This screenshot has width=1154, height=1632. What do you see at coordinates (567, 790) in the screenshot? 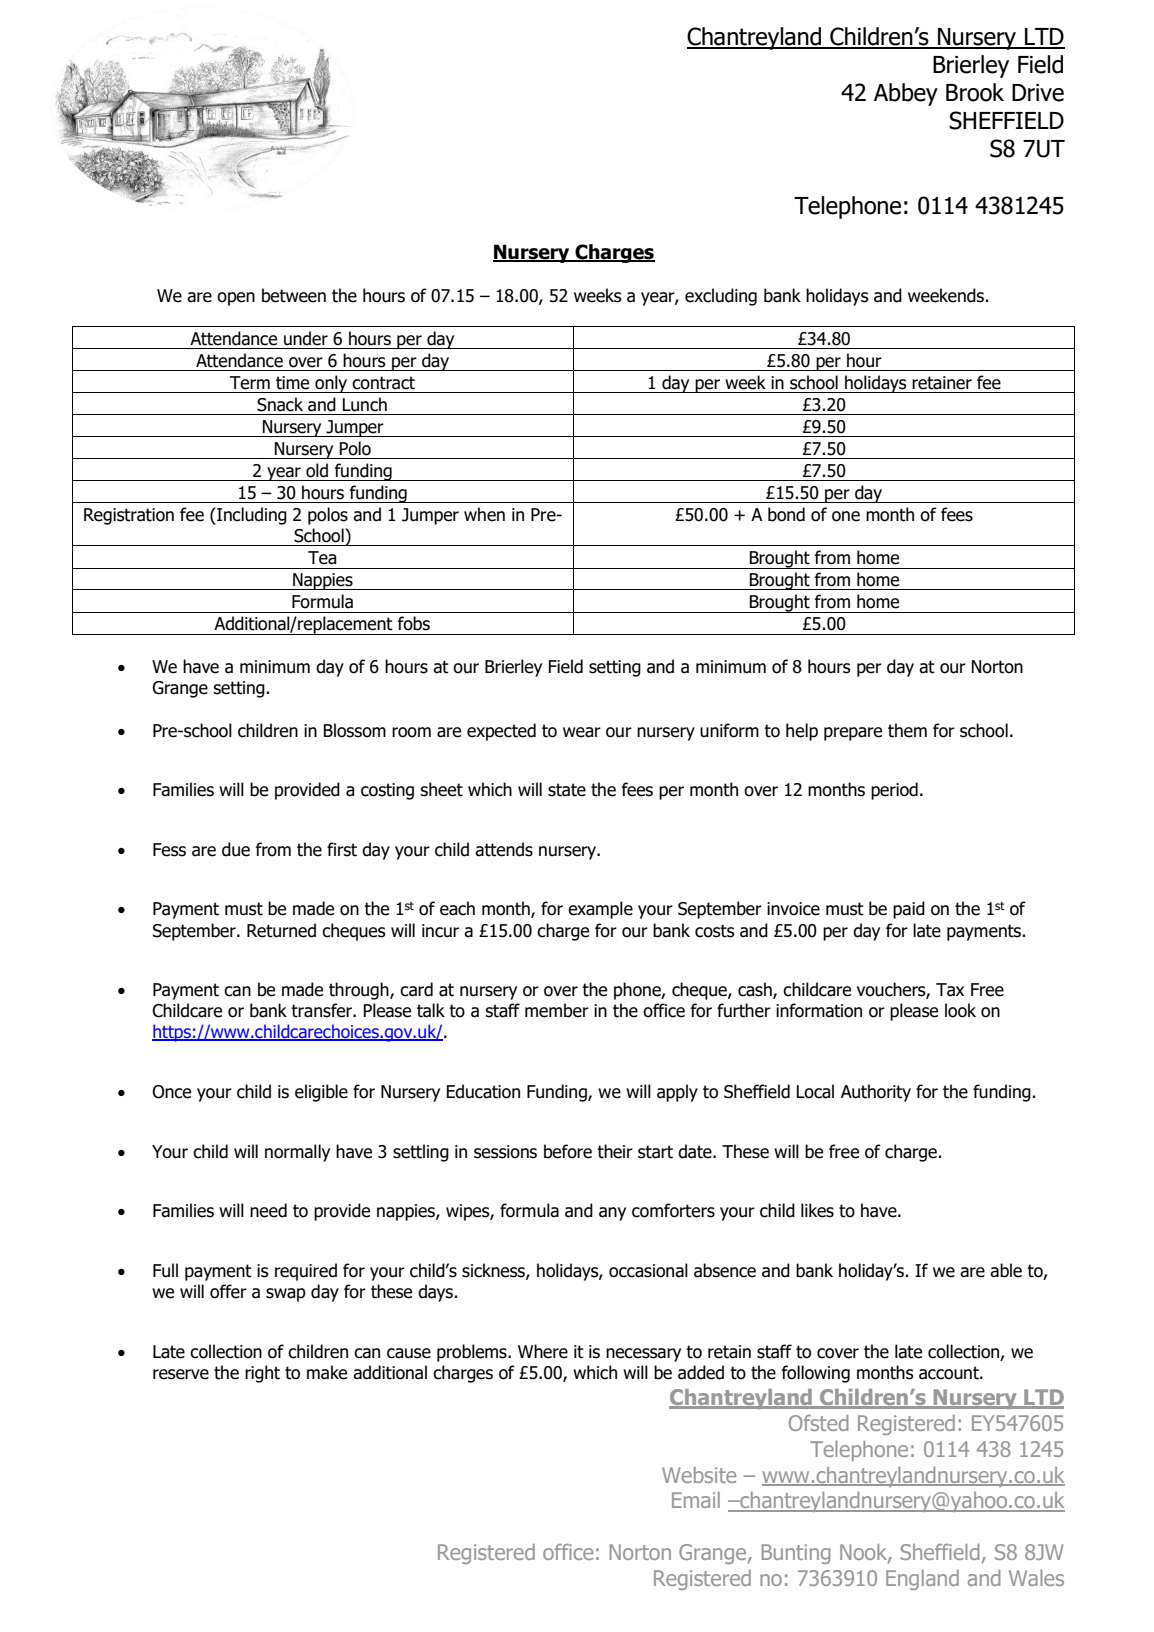
I see `state` at bounding box center [567, 790].
